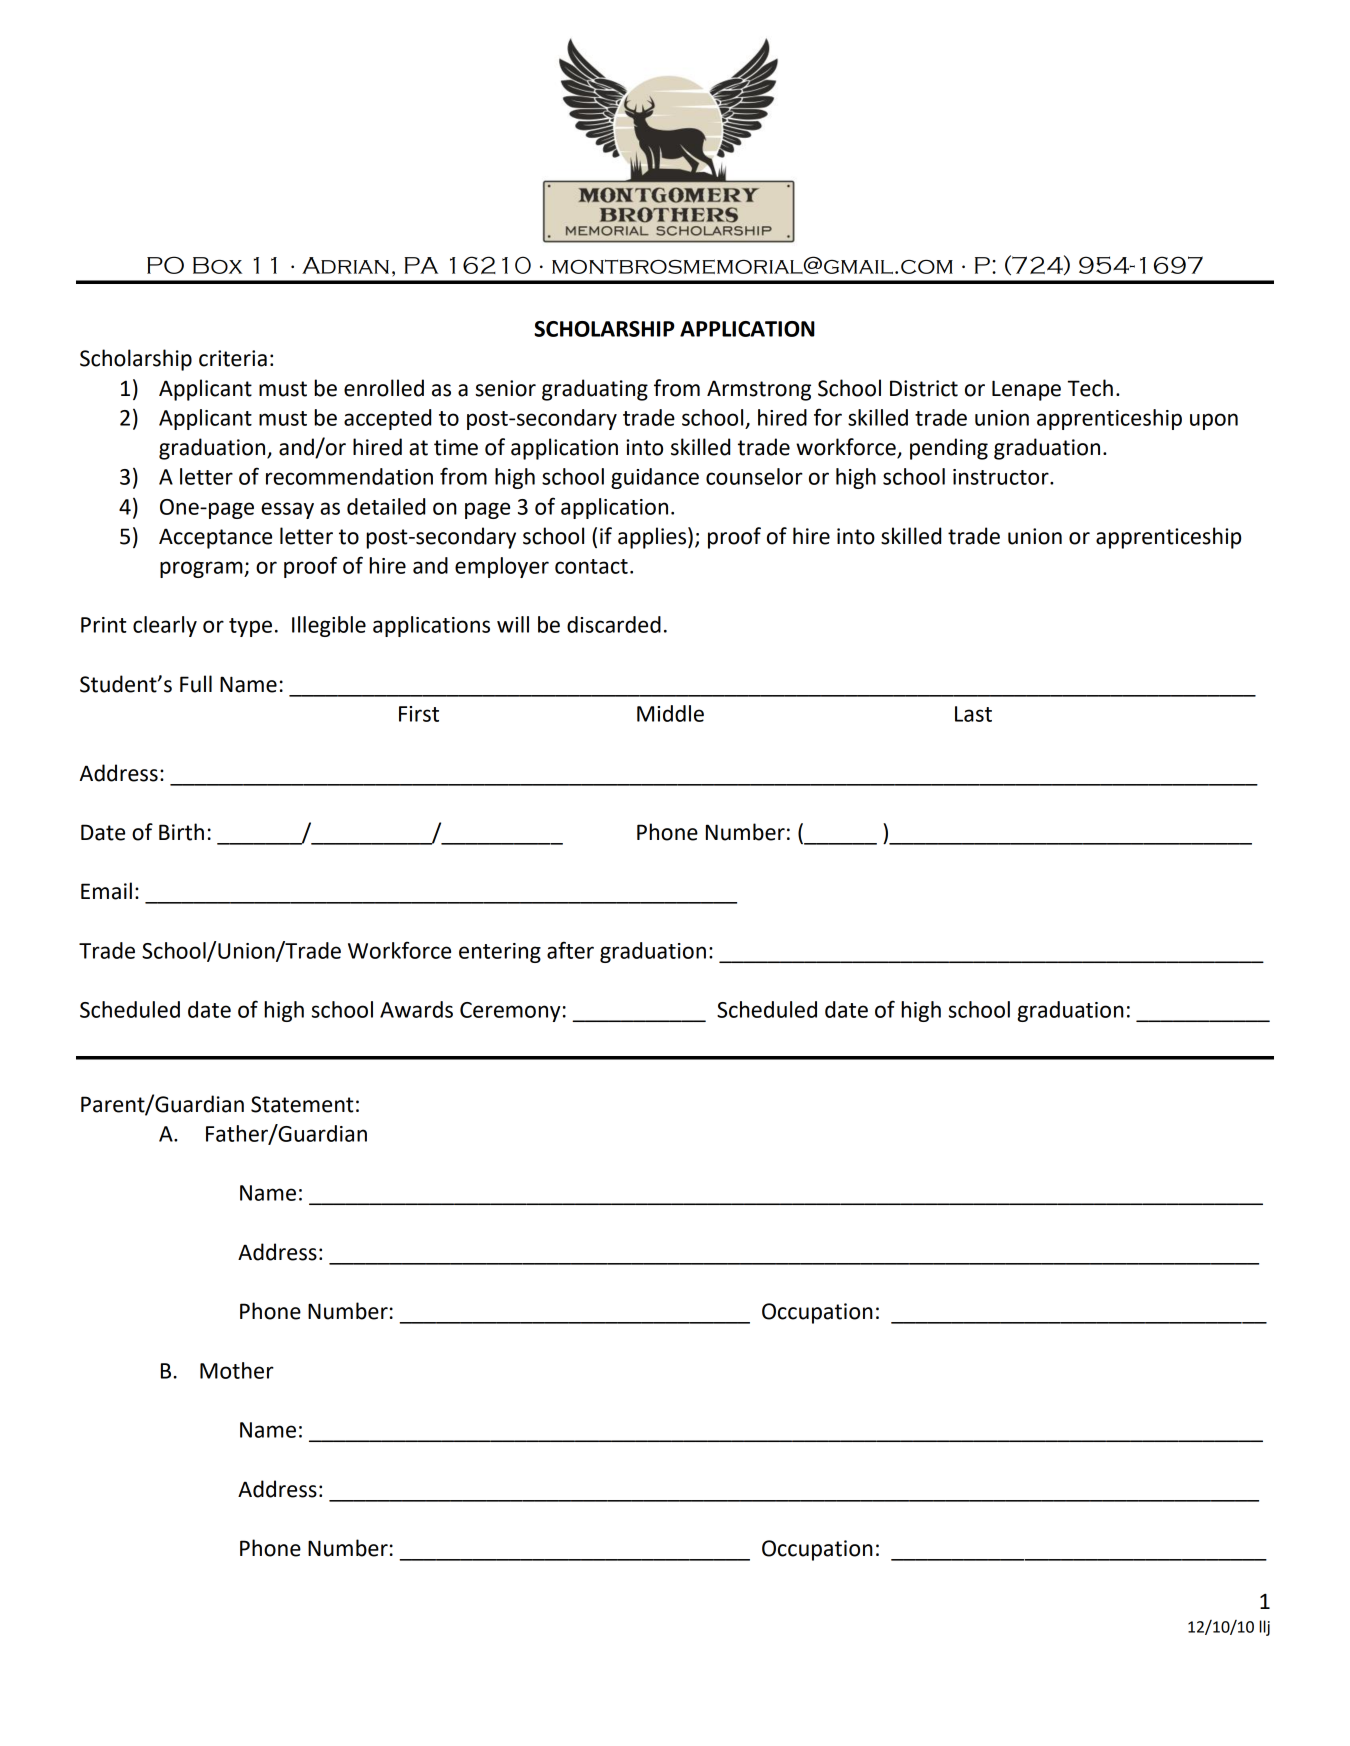  What do you see at coordinates (510, 1012) in the image?
I see `Ceremony` at bounding box center [510, 1012].
